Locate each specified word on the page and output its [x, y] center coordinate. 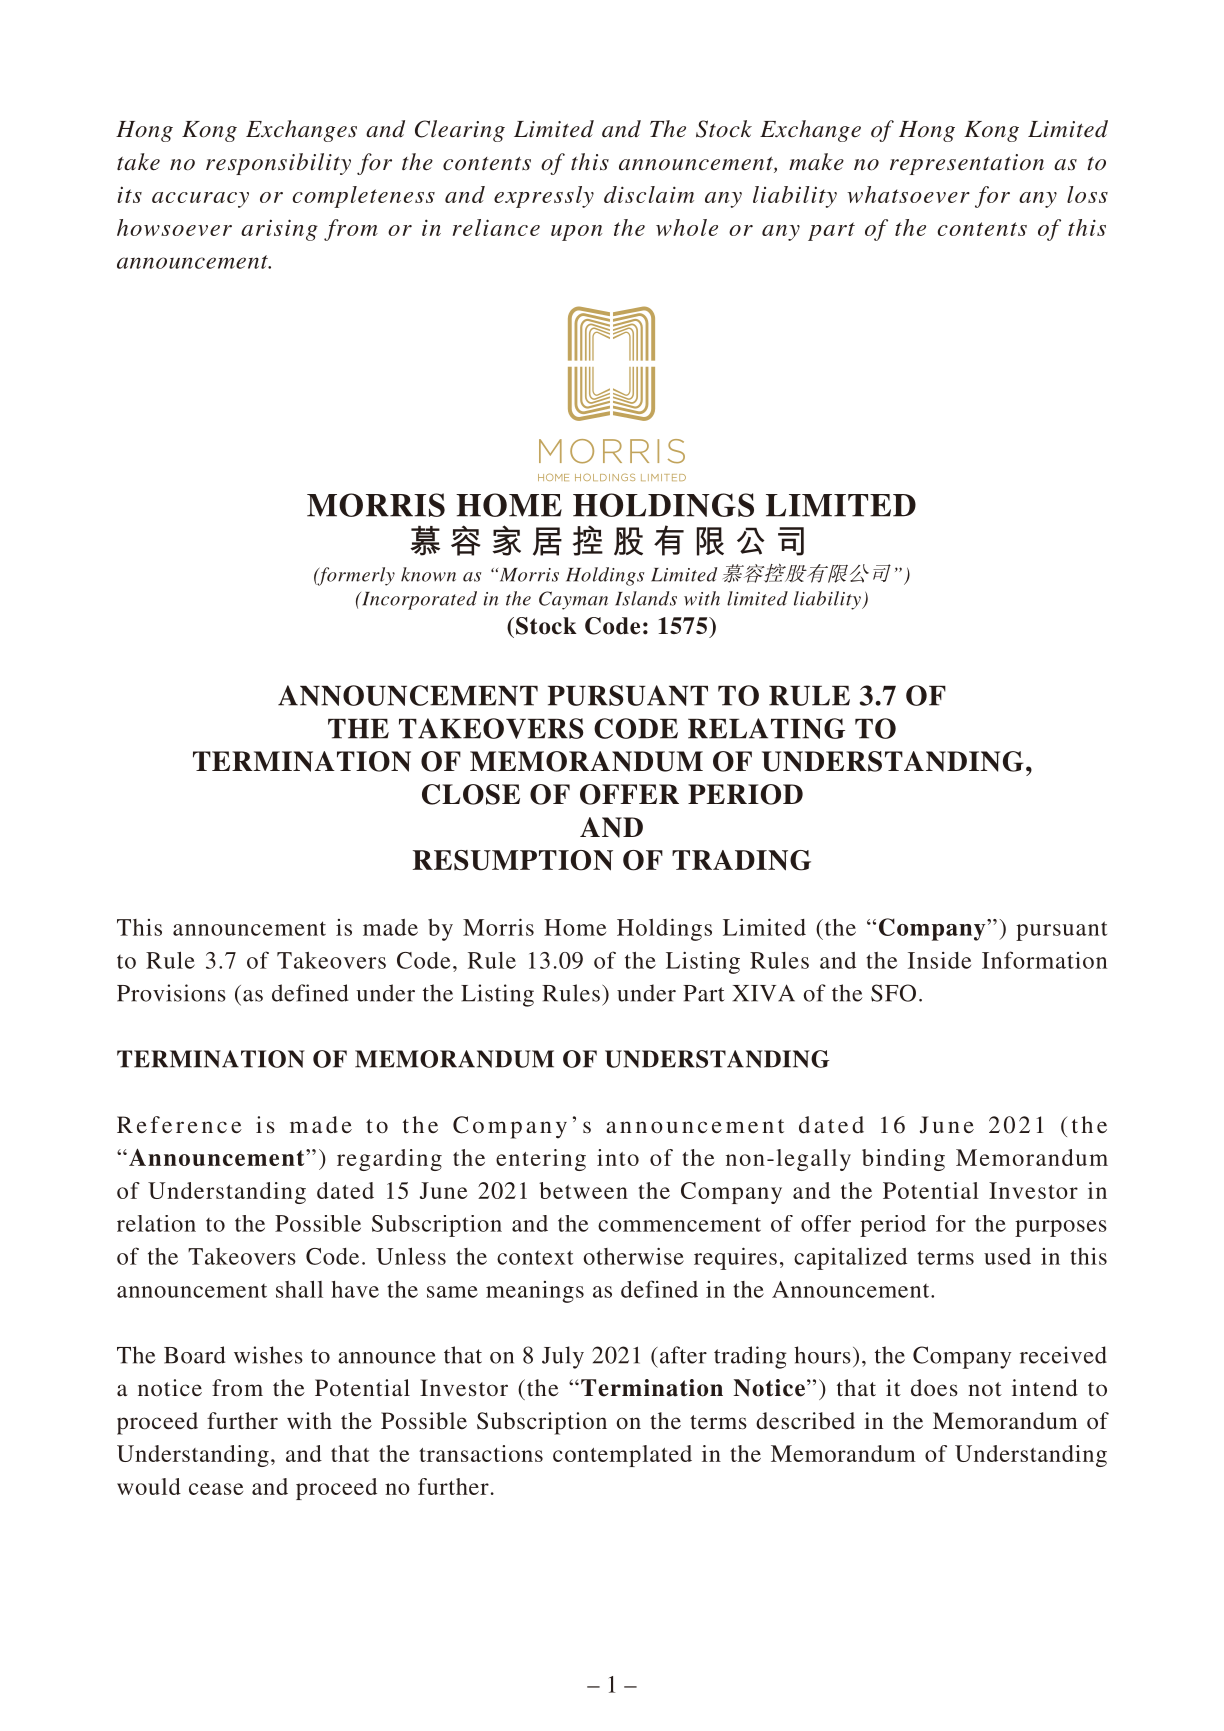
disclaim [649, 194]
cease [216, 1489]
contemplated [622, 1456]
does [934, 1388]
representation [967, 164]
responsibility [278, 164]
